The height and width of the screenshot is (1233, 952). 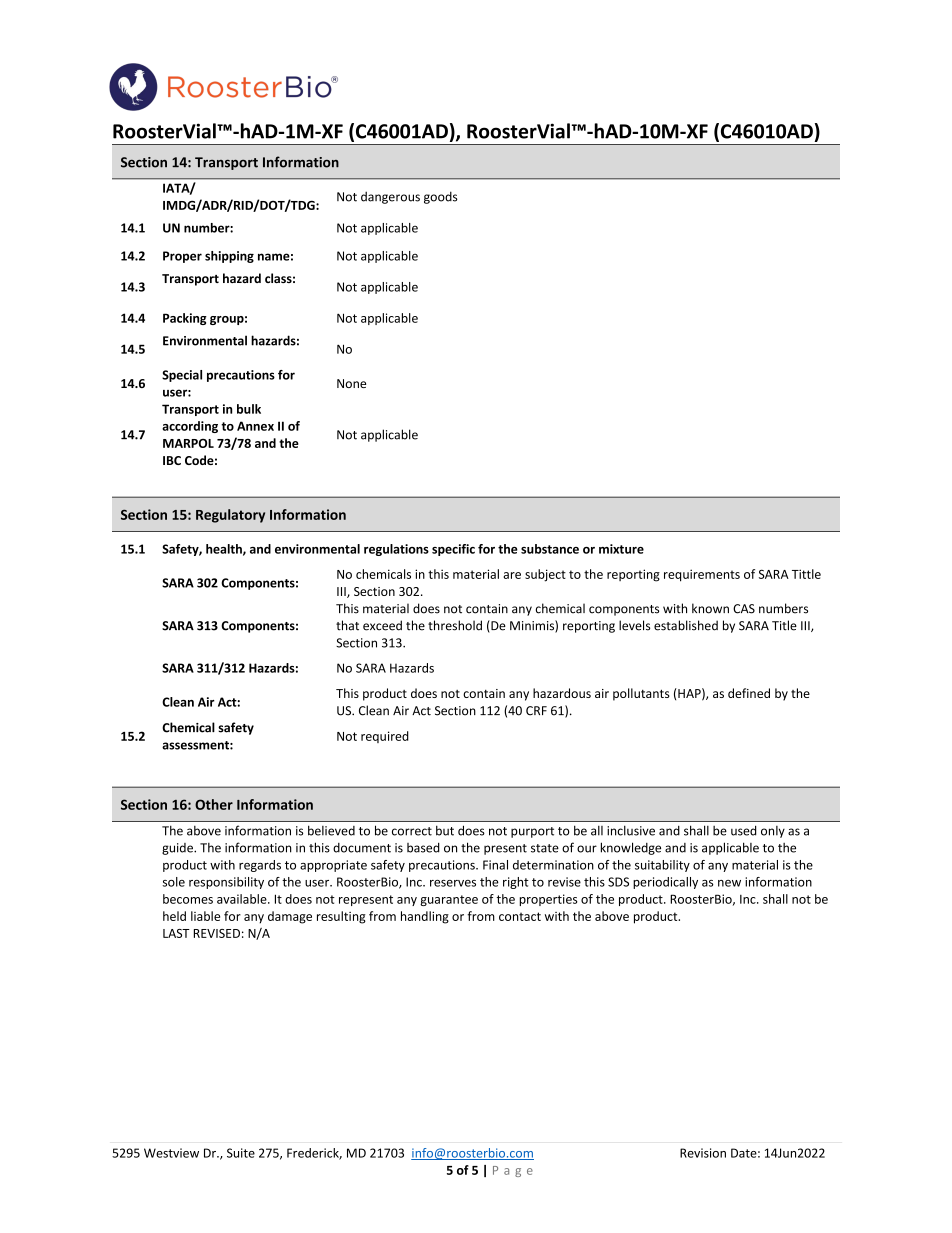 I want to click on available, so click(x=243, y=899).
